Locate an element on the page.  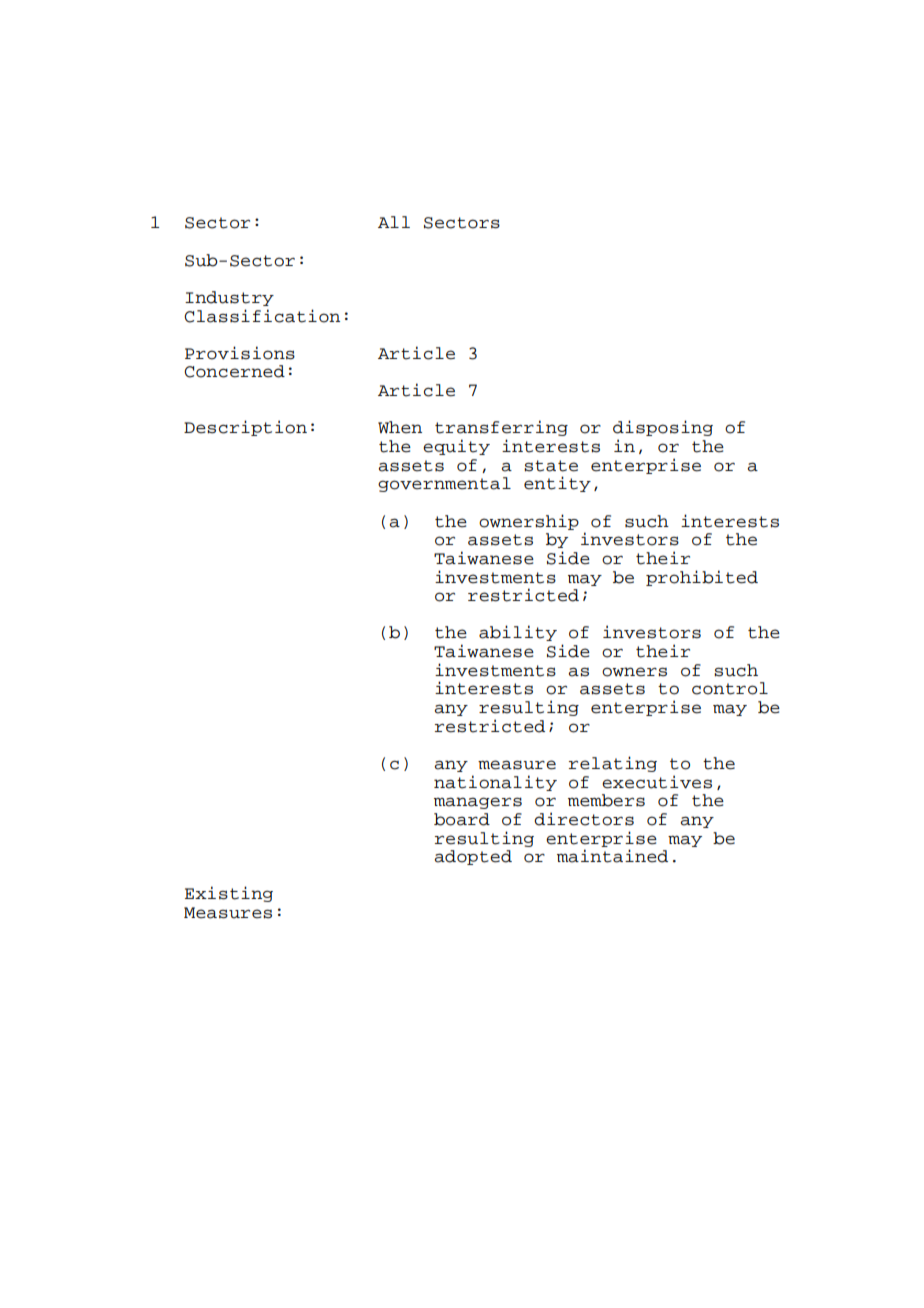
disposing is located at coordinates (663, 428).
